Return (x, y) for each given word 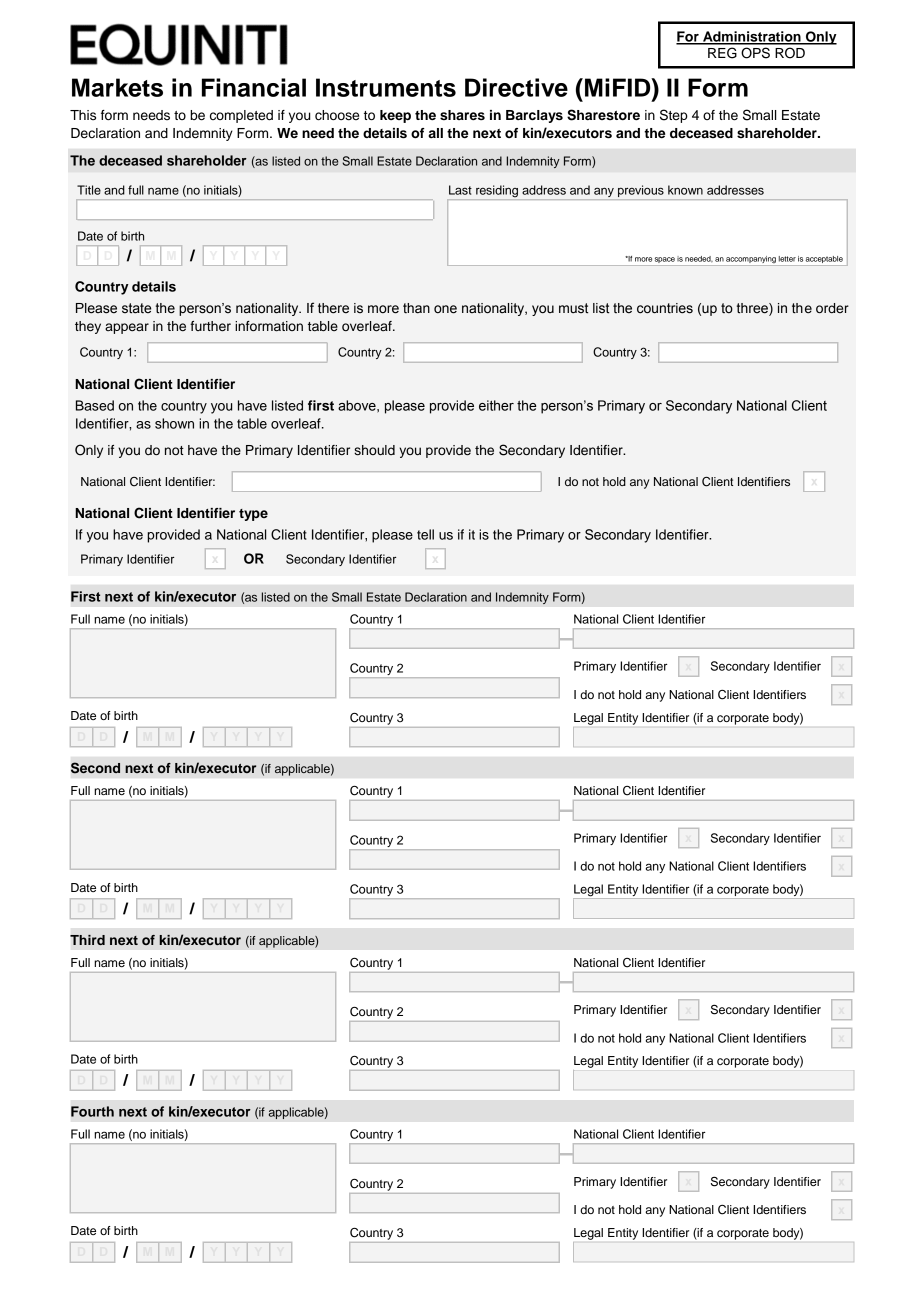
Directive (516, 87)
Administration (752, 37)
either (496, 405)
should (374, 450)
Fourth (92, 1111)
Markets (117, 87)
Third (87, 940)
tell (425, 534)
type (253, 515)
